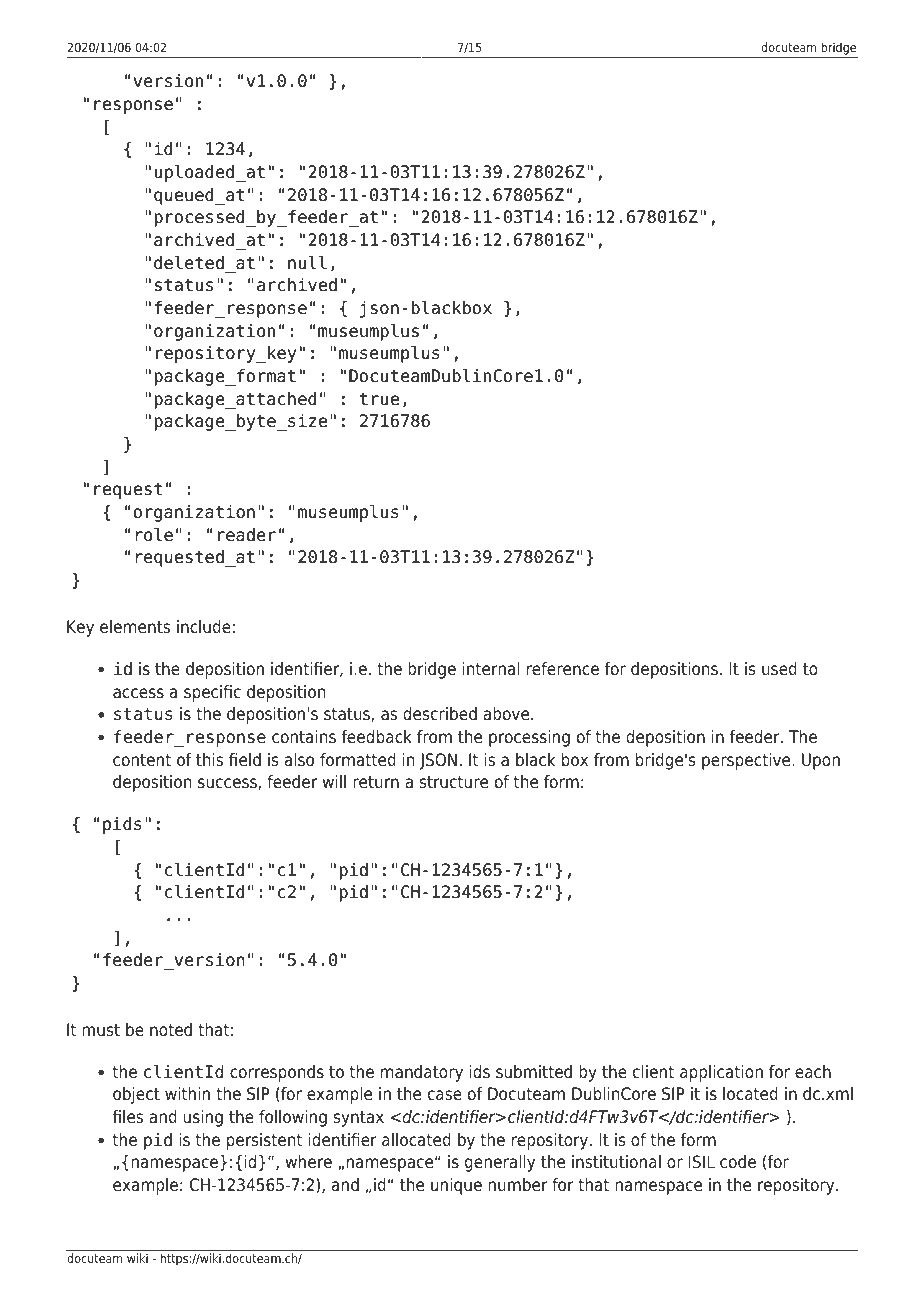  What do you see at coordinates (422, 1073) in the screenshot?
I see `mandatory` at bounding box center [422, 1073].
